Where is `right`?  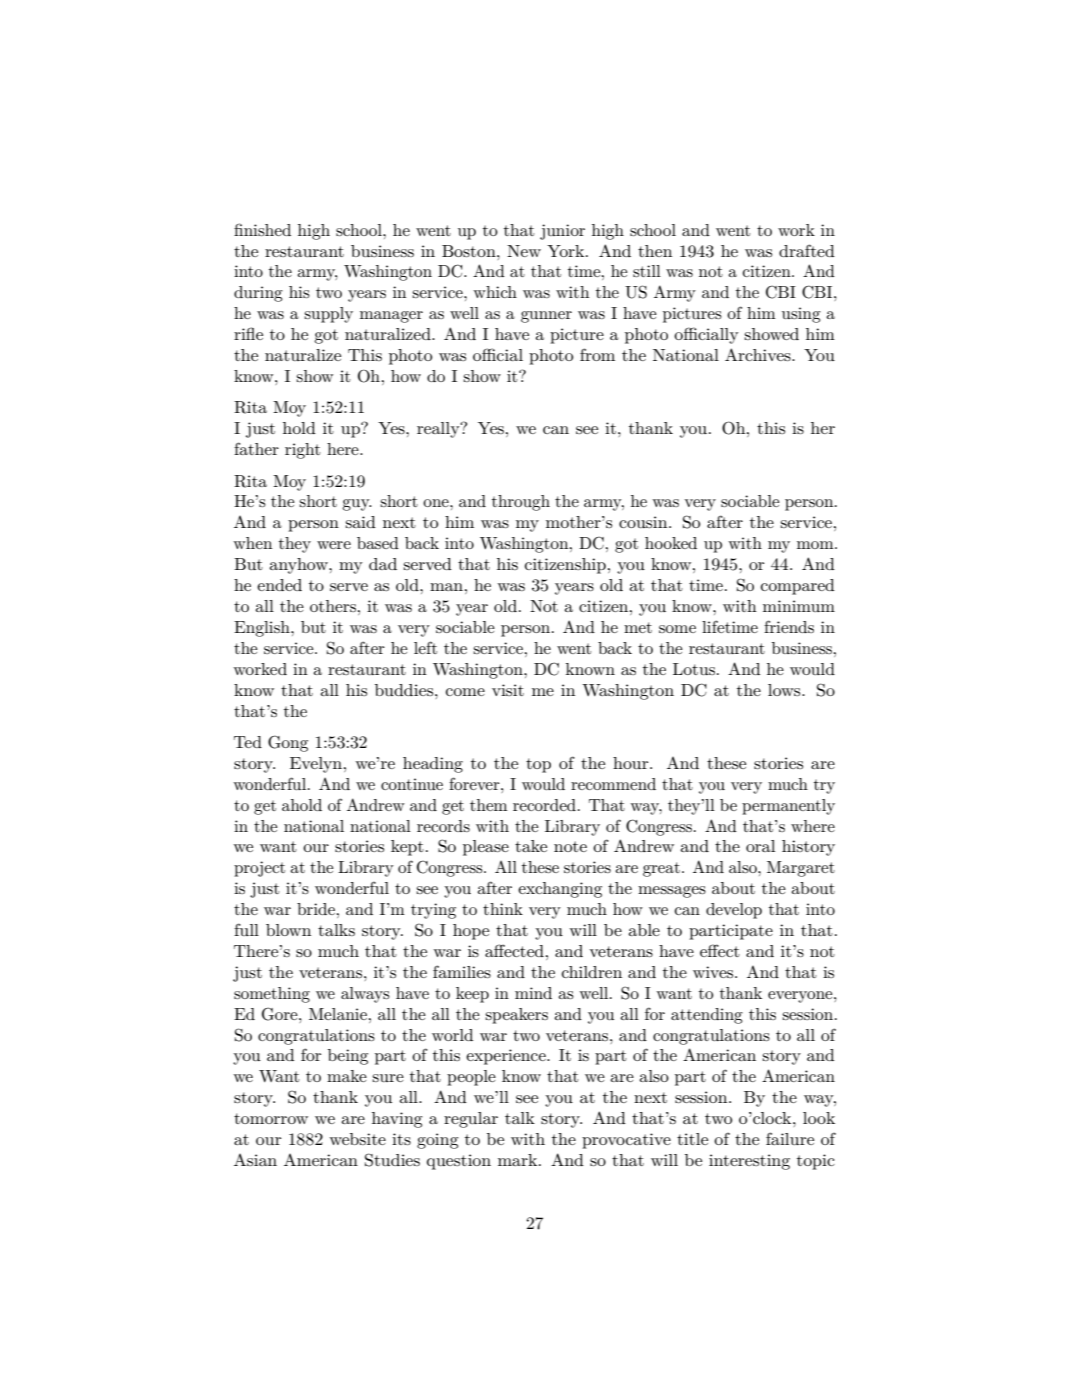
right is located at coordinates (303, 451).
